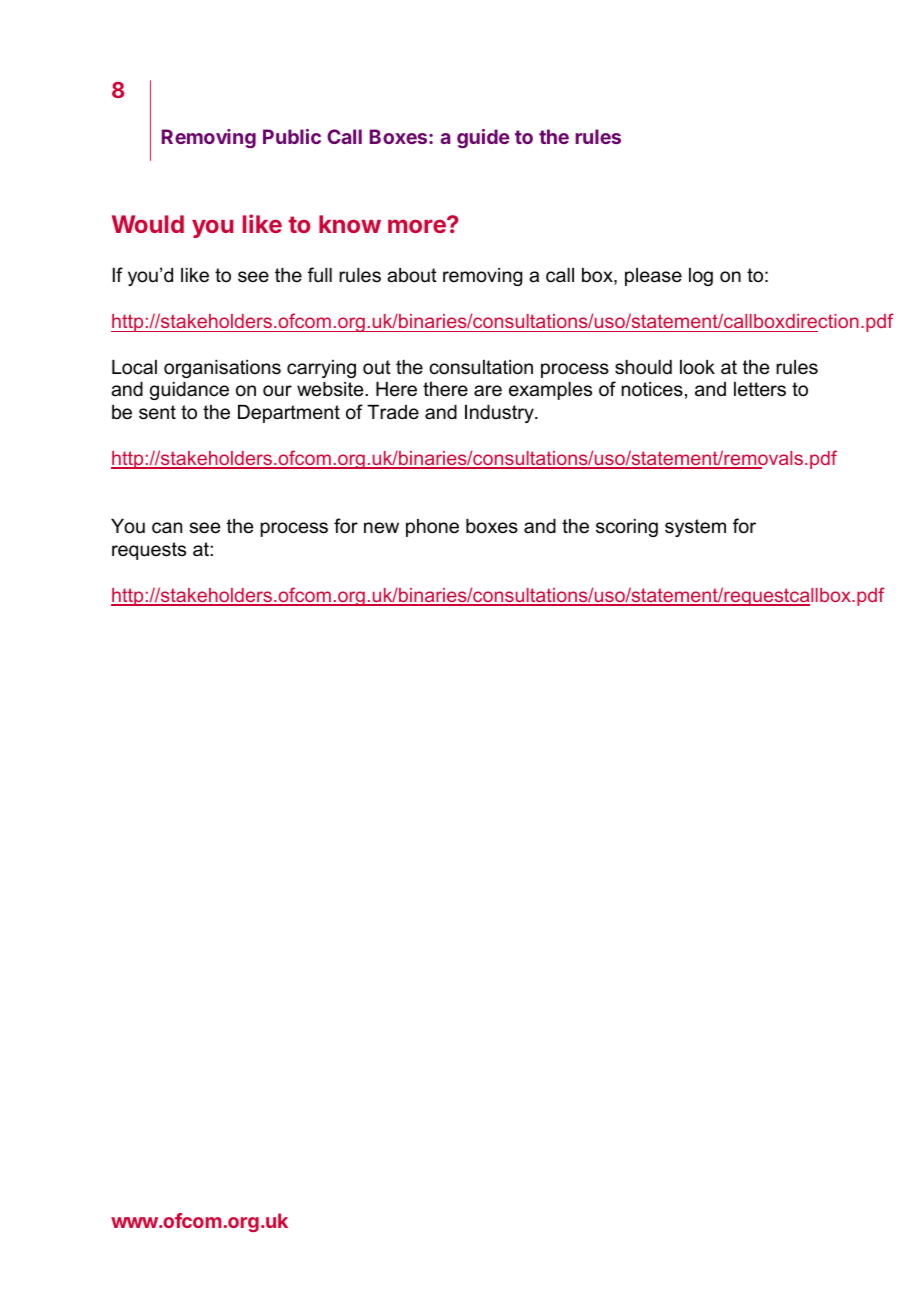  Describe the element at coordinates (292, 136) in the screenshot. I see `Public` at that location.
